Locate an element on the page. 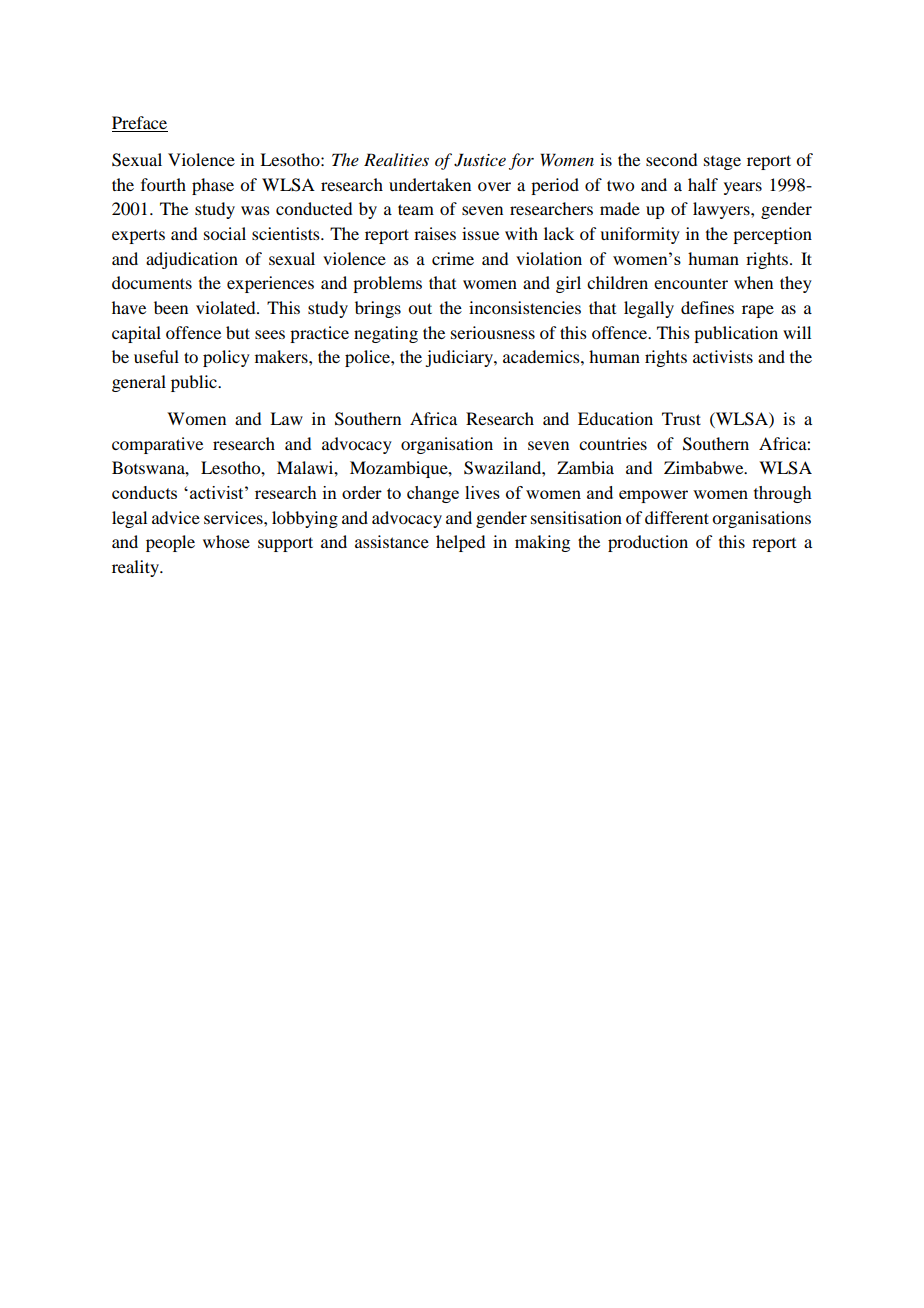 The width and height of the image is (924, 1308). Justice is located at coordinates (480, 160).
